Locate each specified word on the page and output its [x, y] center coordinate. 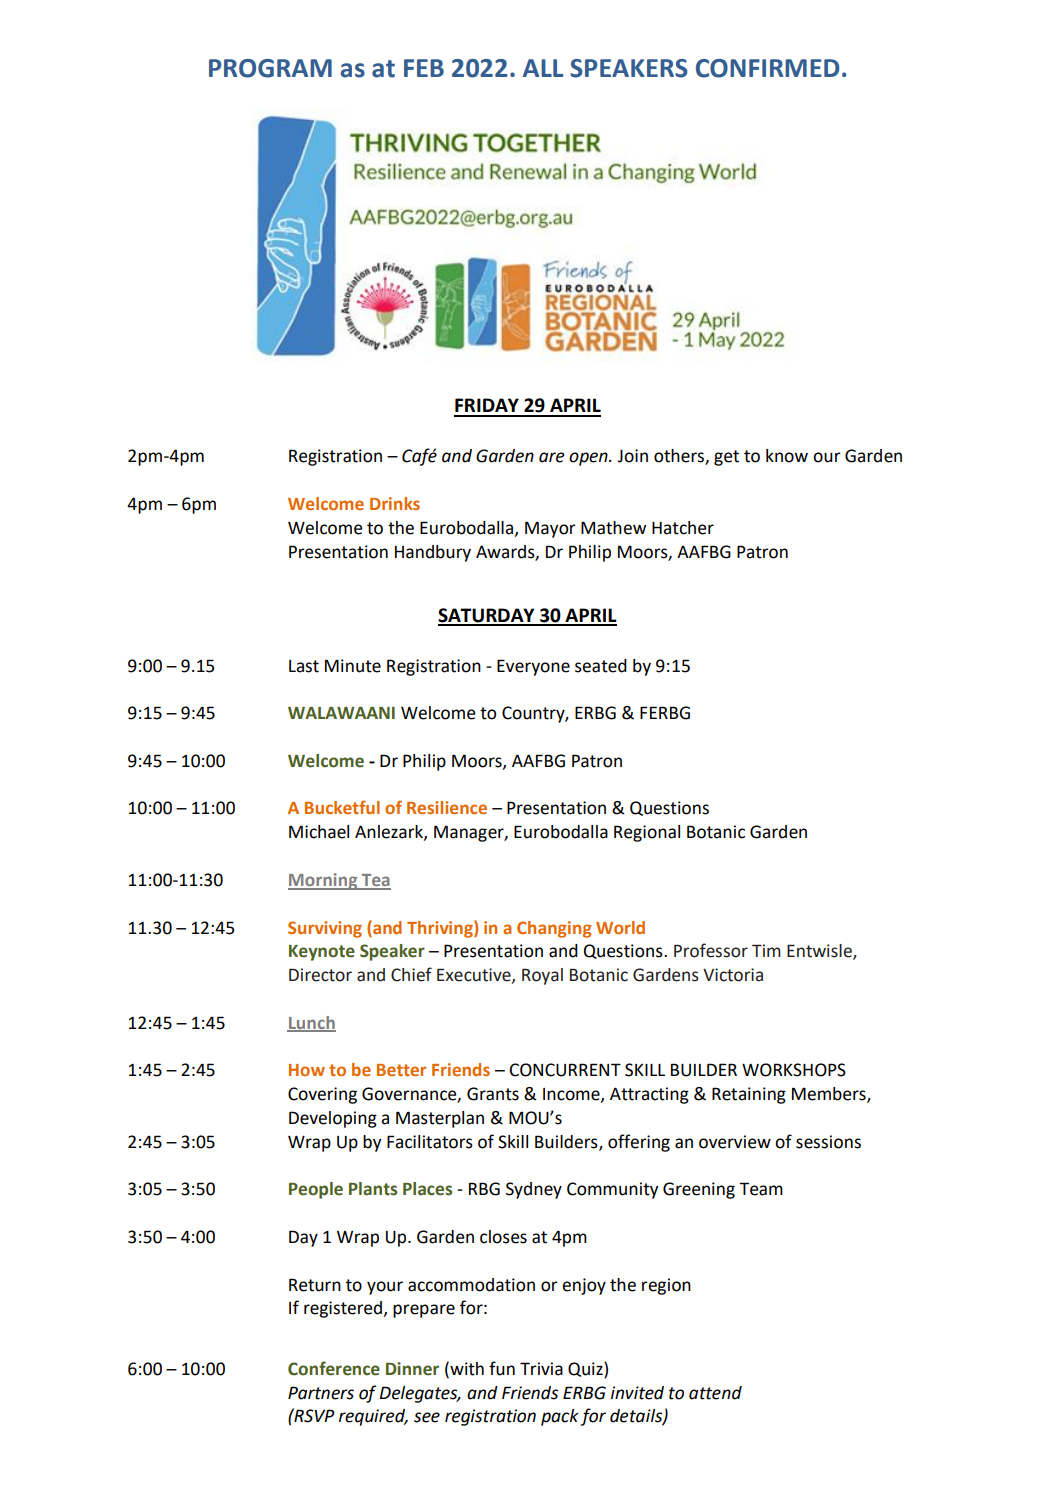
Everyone [533, 667]
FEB [424, 68]
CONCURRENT [565, 1070]
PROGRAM [270, 68]
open [589, 459]
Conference [334, 1368]
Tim [766, 950]
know [787, 456]
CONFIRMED [767, 68]
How [307, 1070]
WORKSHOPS [794, 1070]
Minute [353, 666]
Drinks [395, 503]
